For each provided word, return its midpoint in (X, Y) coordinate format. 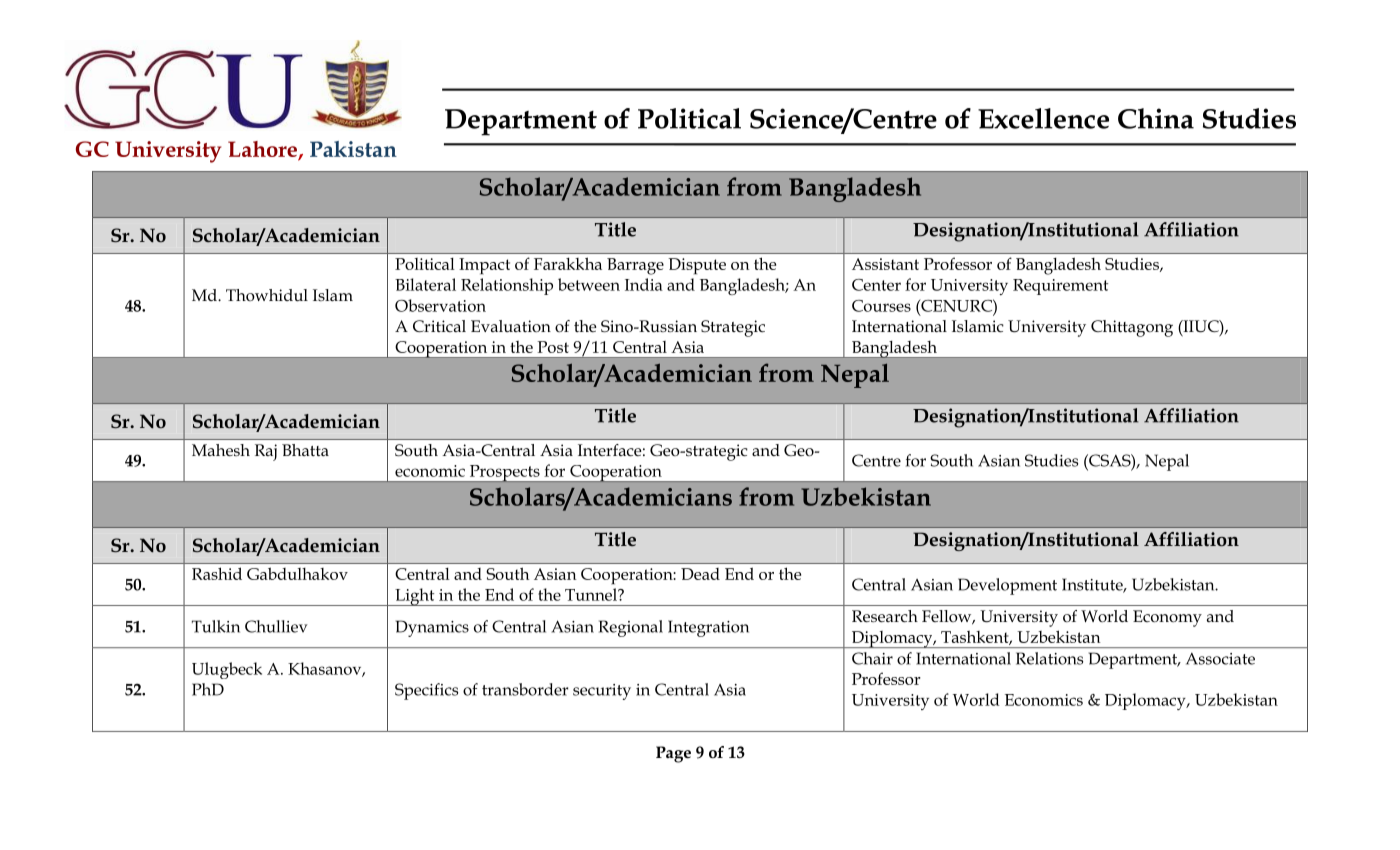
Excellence (1043, 118)
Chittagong (1132, 328)
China (1156, 118)
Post (553, 347)
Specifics (426, 691)
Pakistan (353, 149)
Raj (266, 452)
